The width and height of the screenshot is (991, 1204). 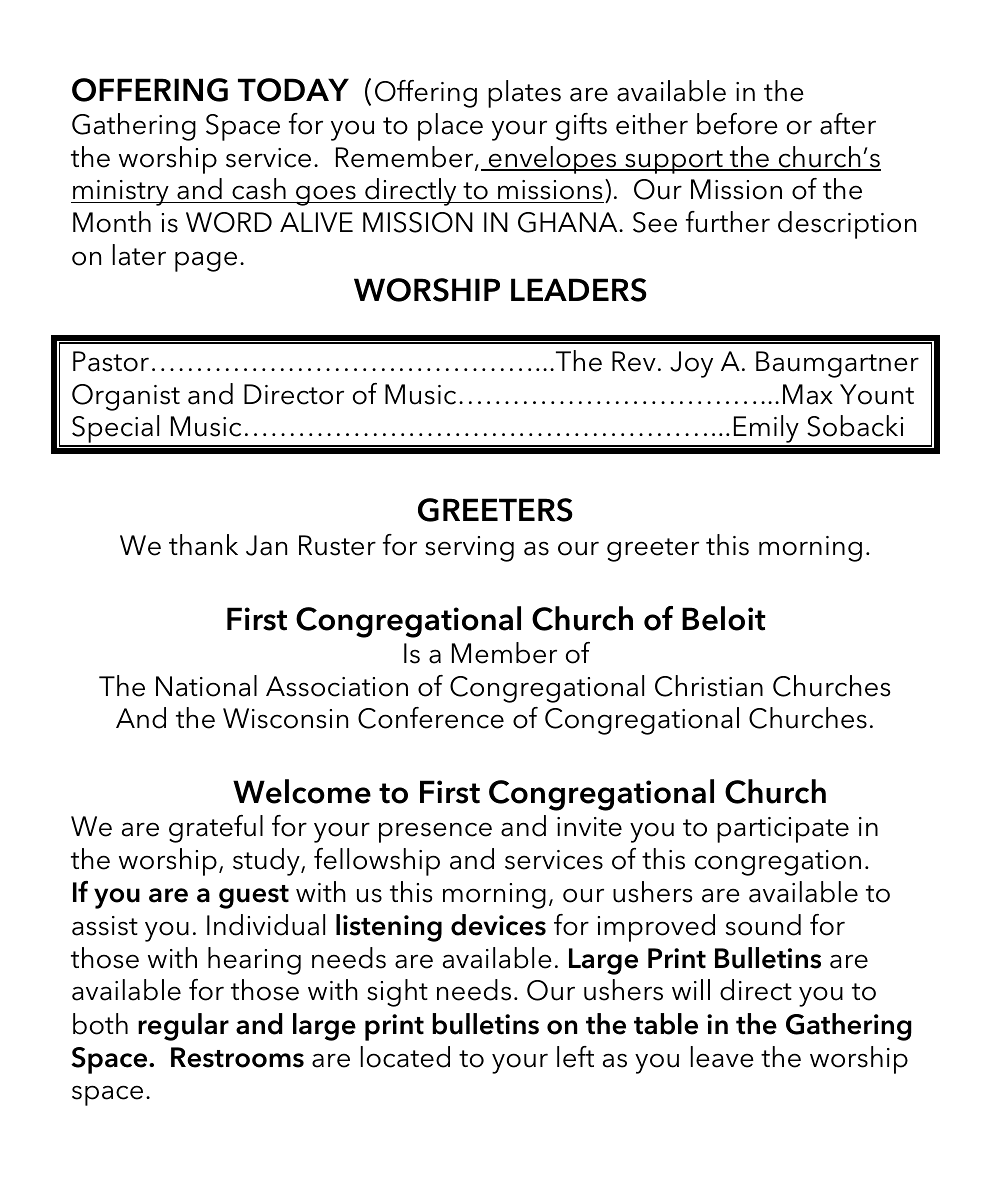 I want to click on place, so click(x=450, y=127).
